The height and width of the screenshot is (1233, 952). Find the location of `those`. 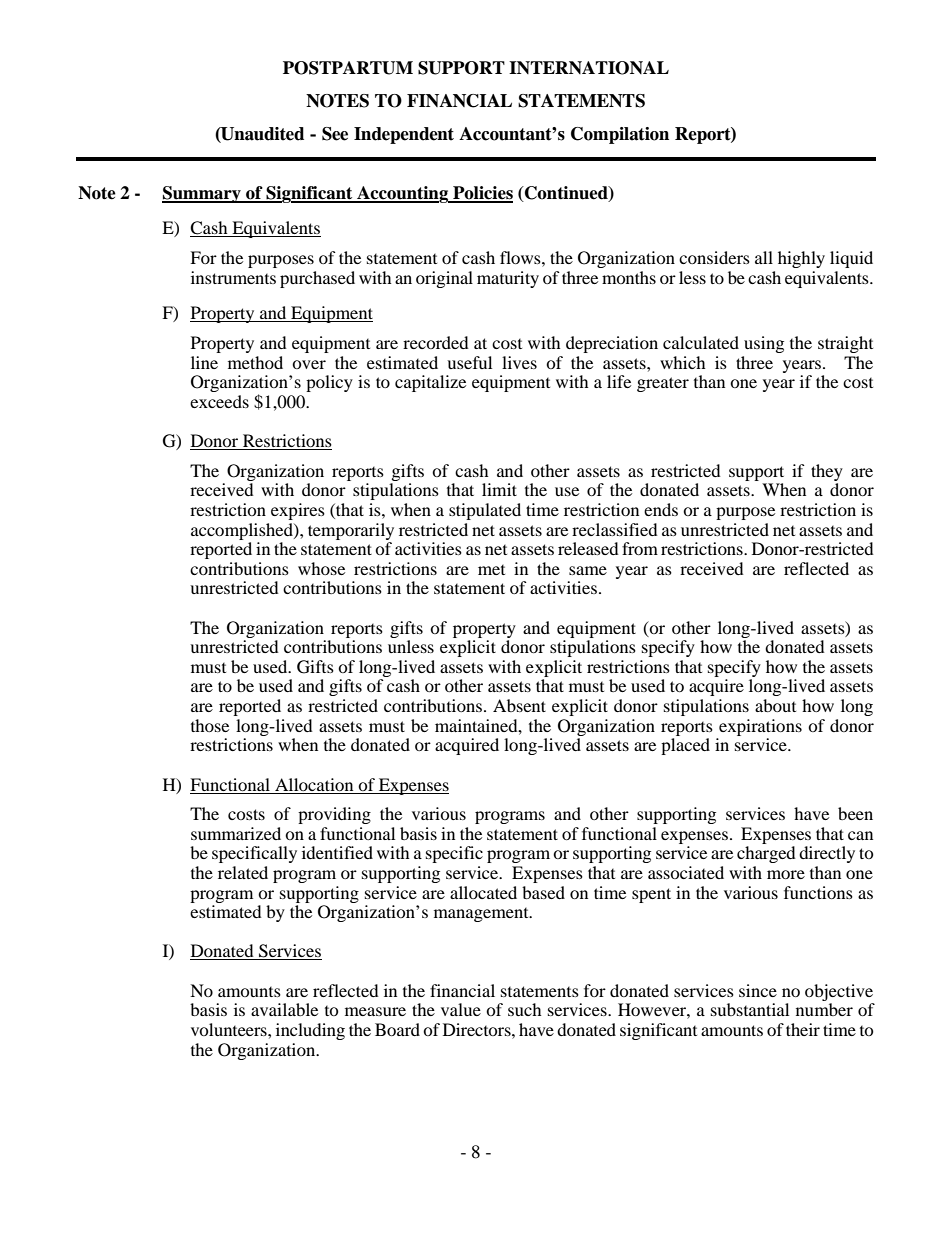

those is located at coordinates (210, 725).
